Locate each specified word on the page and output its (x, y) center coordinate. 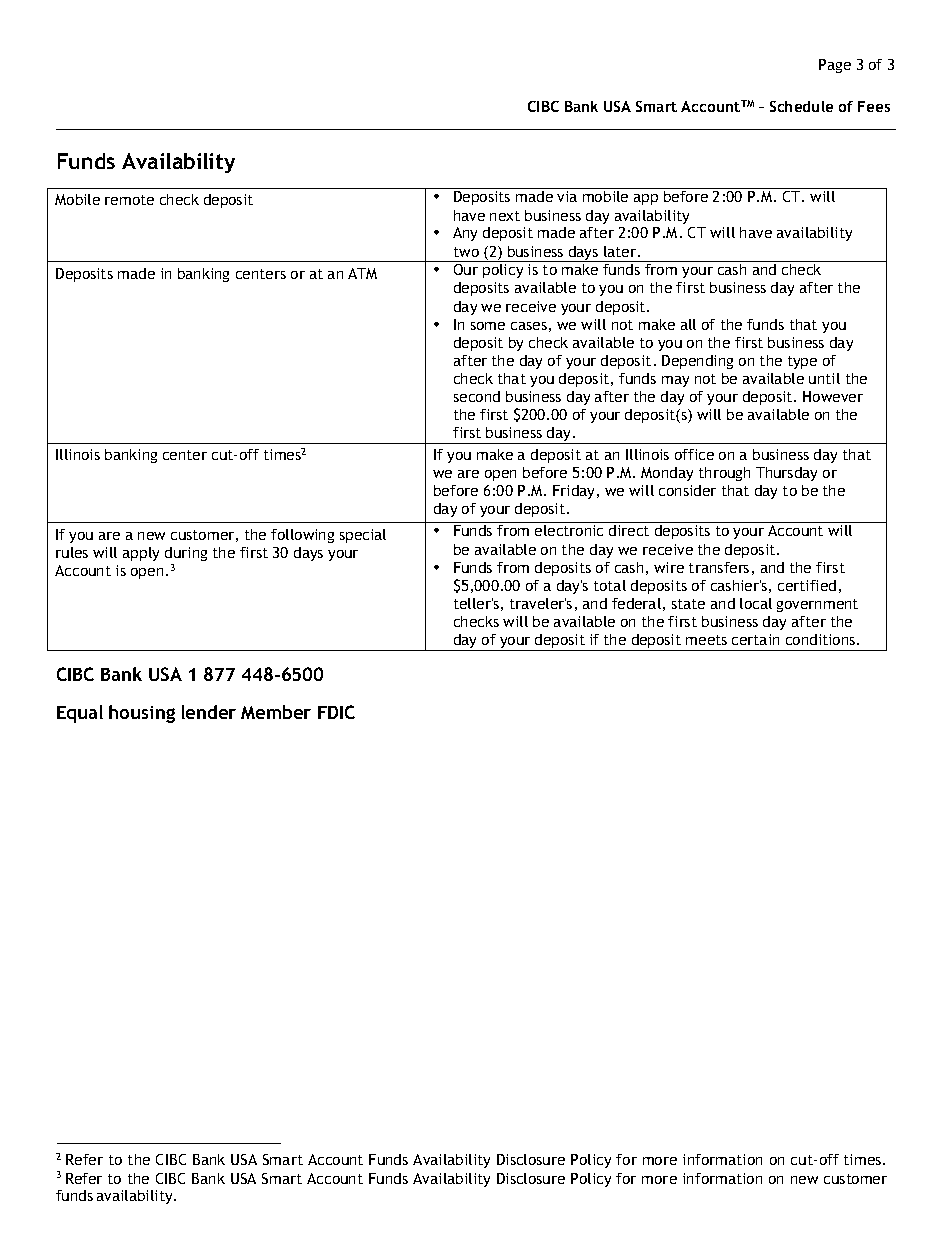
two (466, 252)
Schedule (801, 106)
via (567, 196)
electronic (569, 530)
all (688, 324)
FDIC (336, 712)
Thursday (786, 474)
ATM (362, 273)
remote (129, 200)
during (186, 554)
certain (755, 639)
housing (142, 714)
